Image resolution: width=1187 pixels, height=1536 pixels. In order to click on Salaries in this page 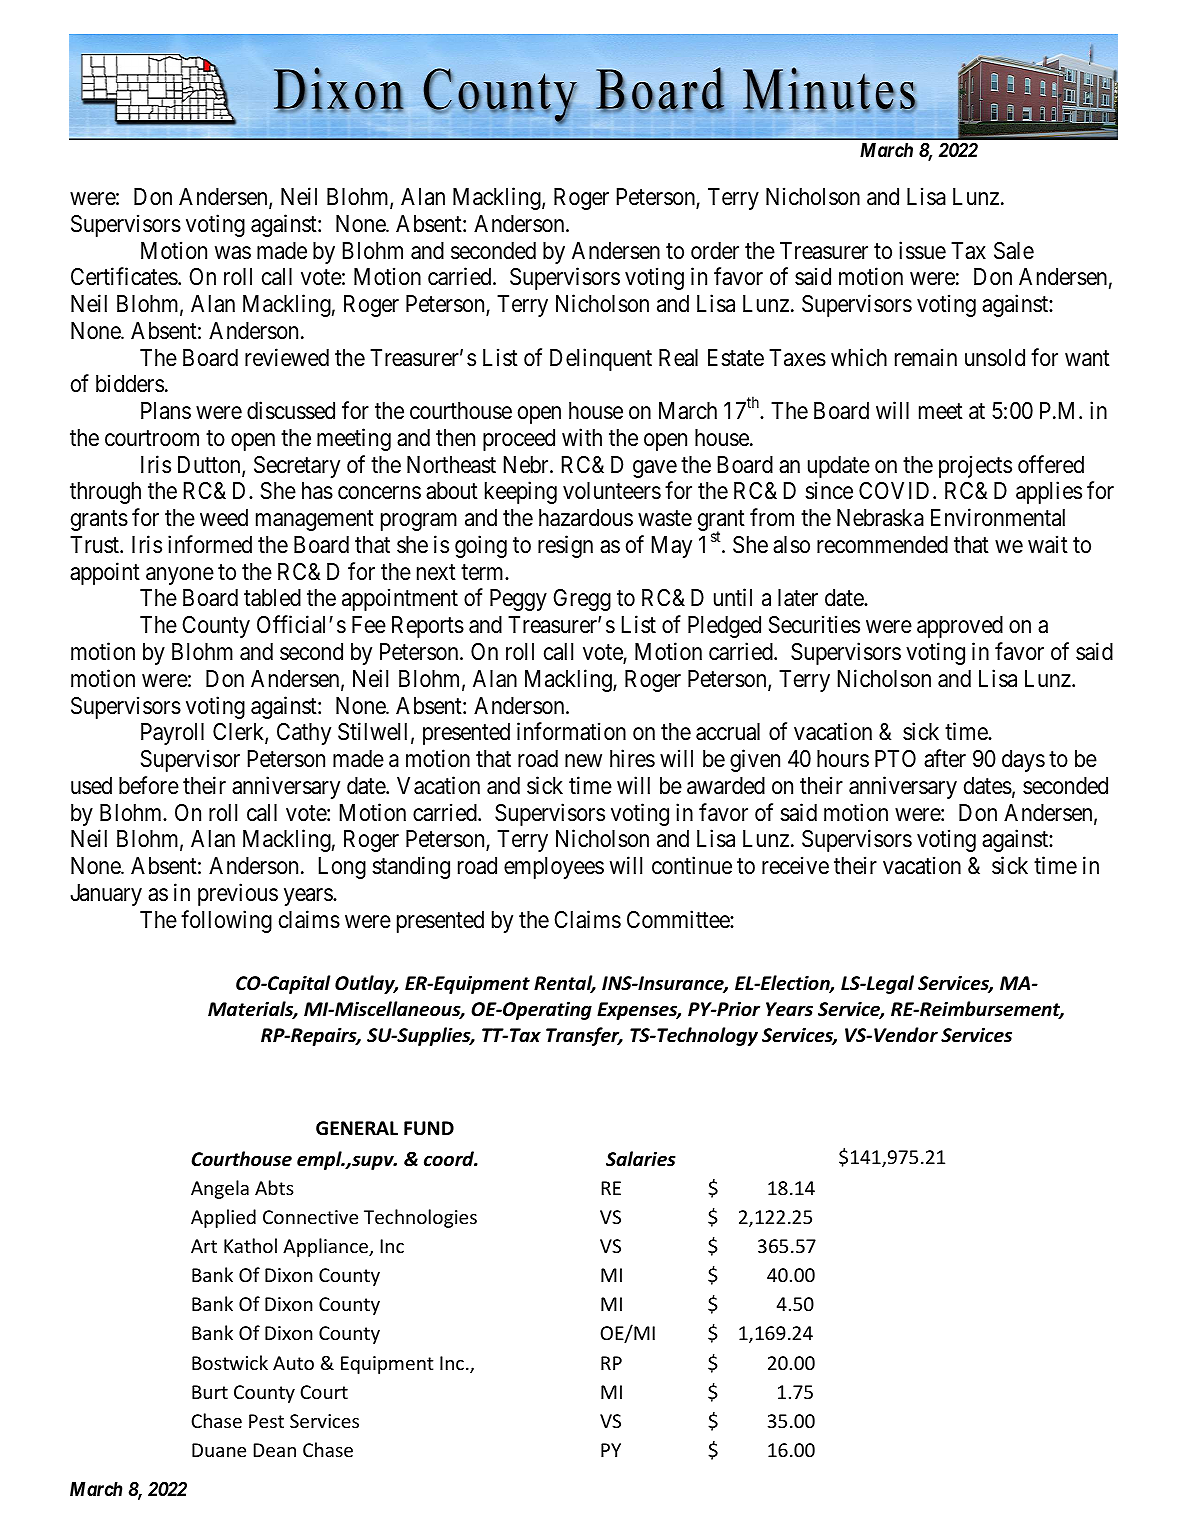, I will do `click(641, 1159)`.
